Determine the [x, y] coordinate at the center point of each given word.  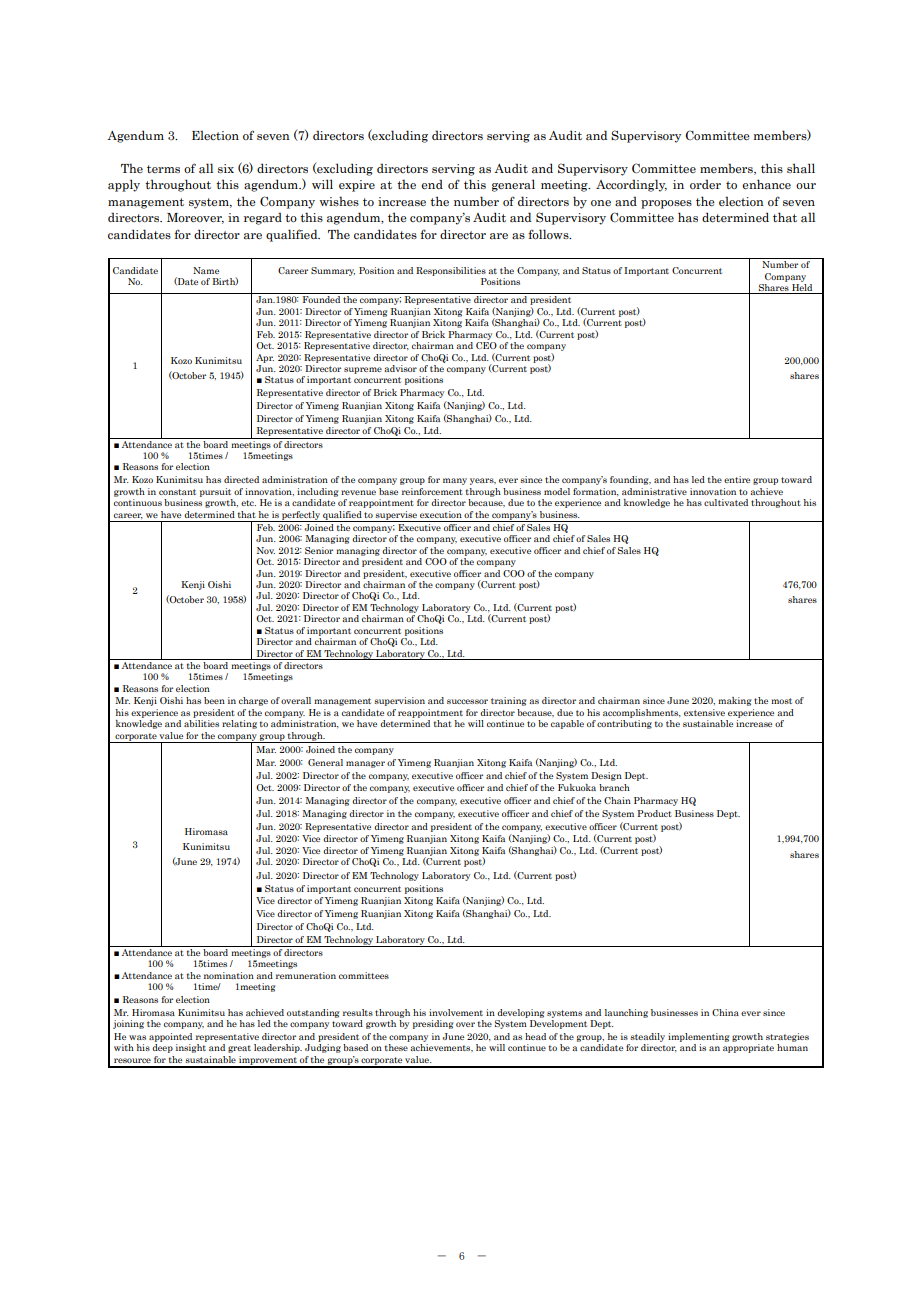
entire [737, 479]
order [705, 184]
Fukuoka [577, 787]
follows [549, 234]
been [214, 700]
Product [654, 813]
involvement [456, 1012]
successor [467, 701]
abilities [201, 723]
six [226, 168]
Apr [265, 358]
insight [191, 1048]
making [734, 701]
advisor [400, 368]
